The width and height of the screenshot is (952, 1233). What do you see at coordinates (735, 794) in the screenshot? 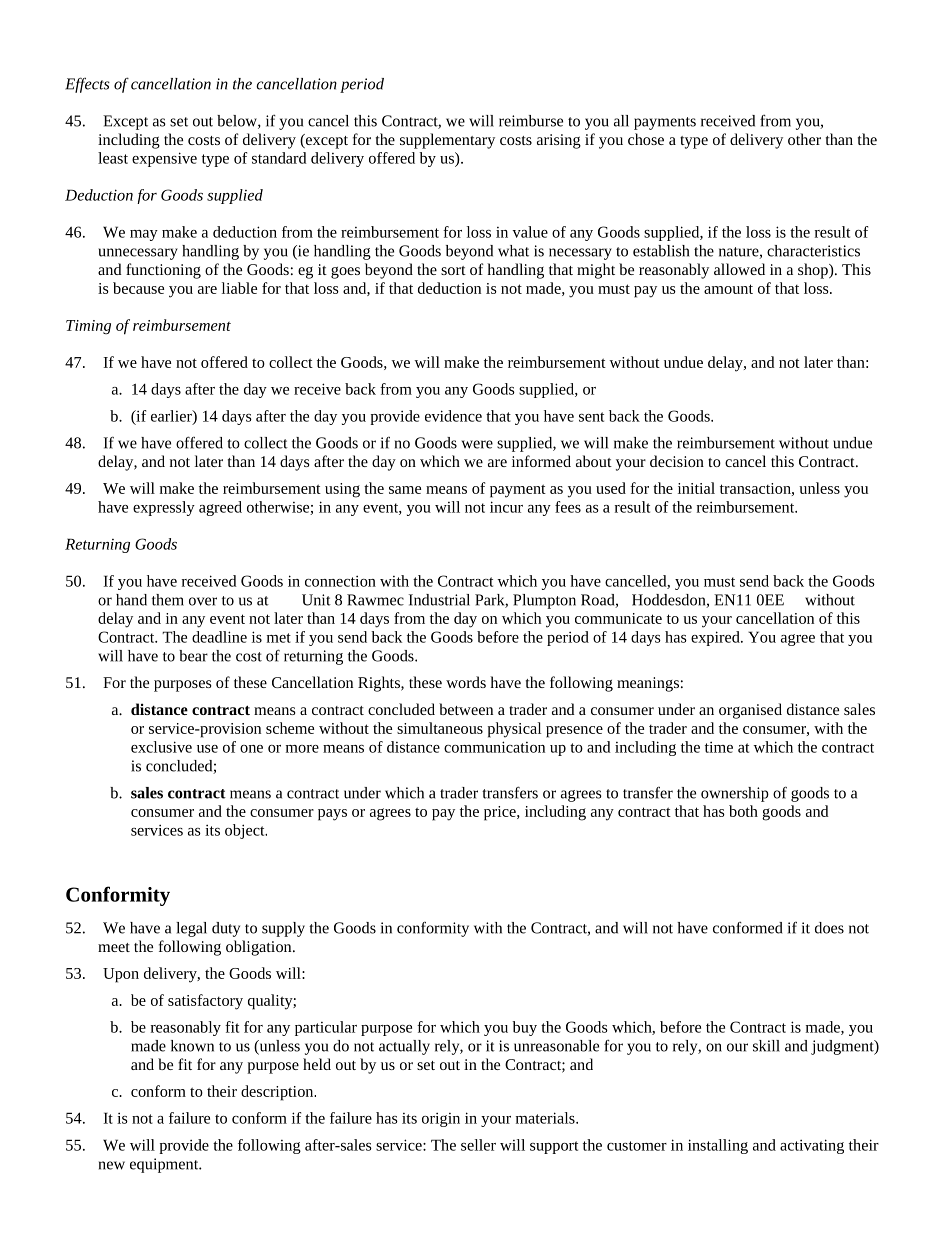
I see `ownership` at bounding box center [735, 794].
